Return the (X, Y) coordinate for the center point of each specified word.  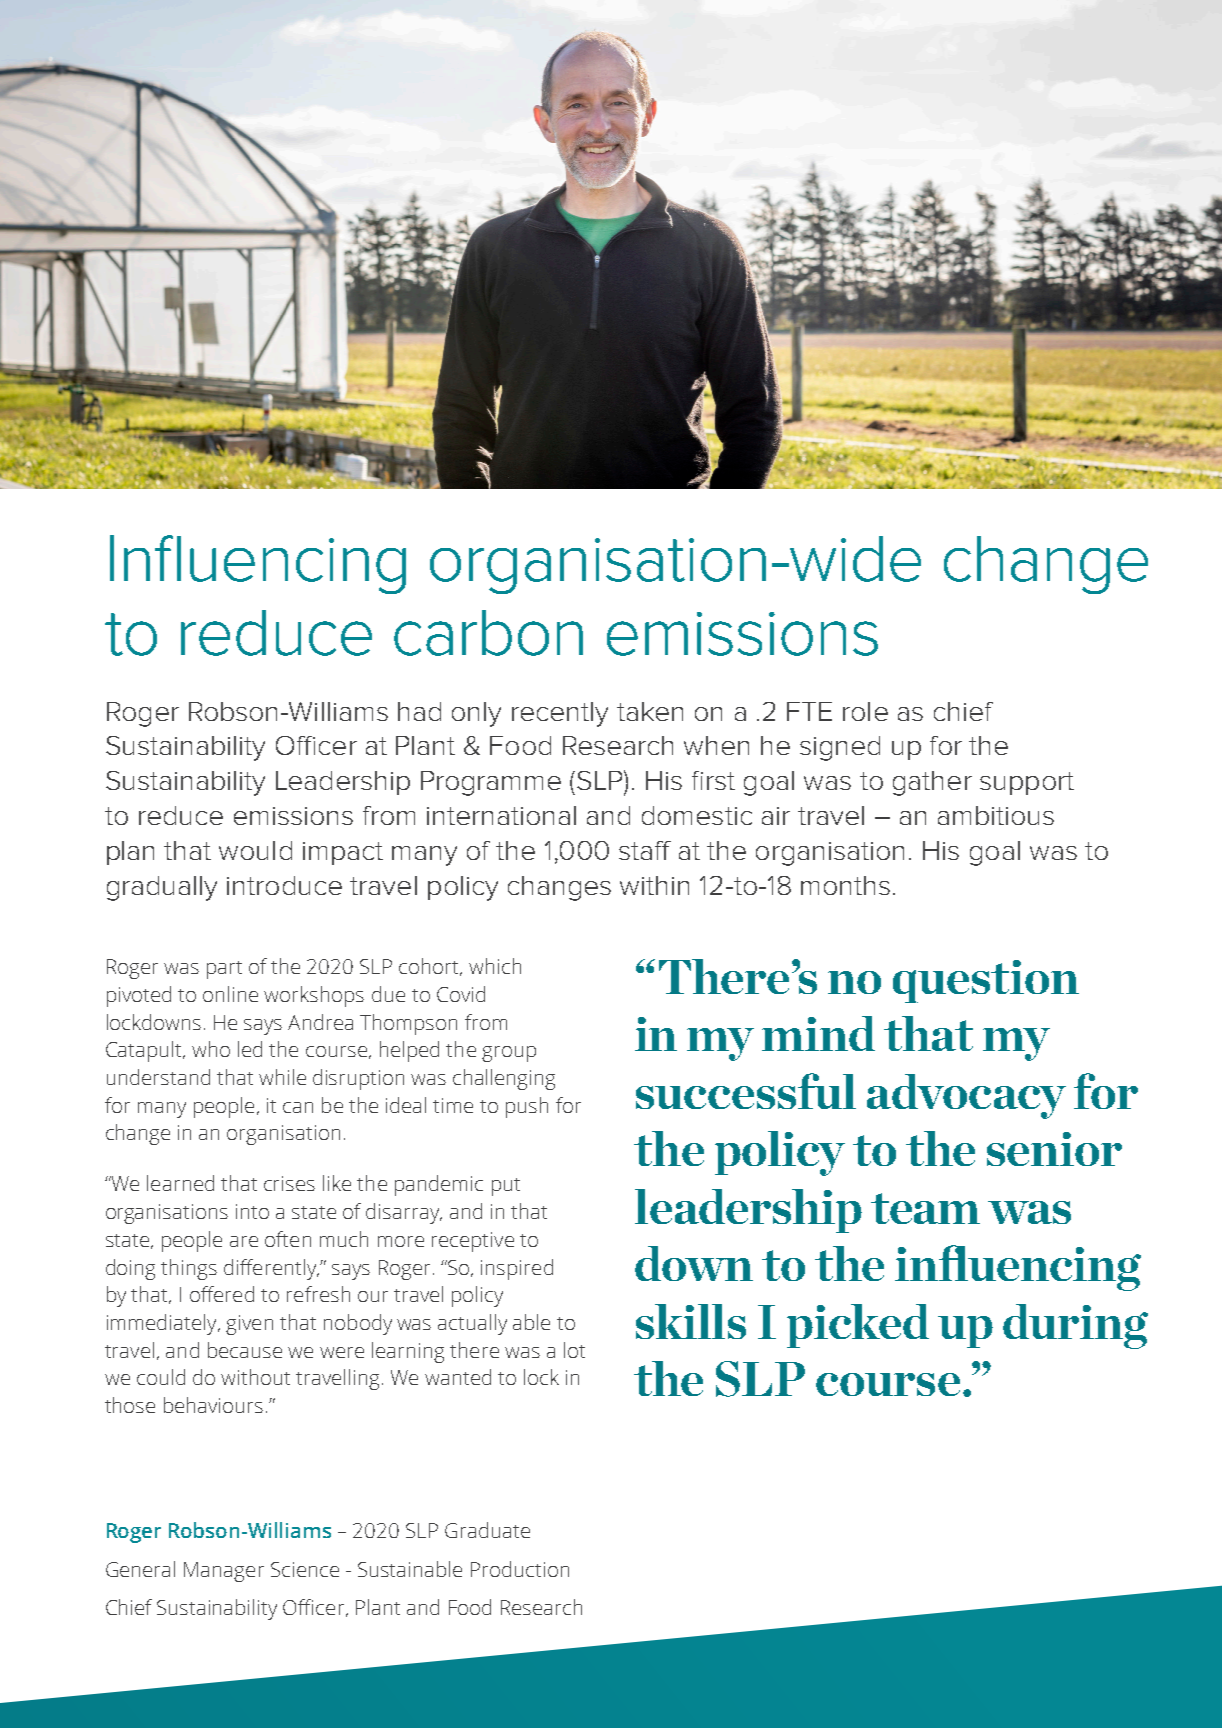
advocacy (966, 1096)
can (298, 1107)
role (865, 711)
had (419, 711)
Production (520, 1569)
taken (650, 711)
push (527, 1107)
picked (858, 1326)
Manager (224, 1572)
